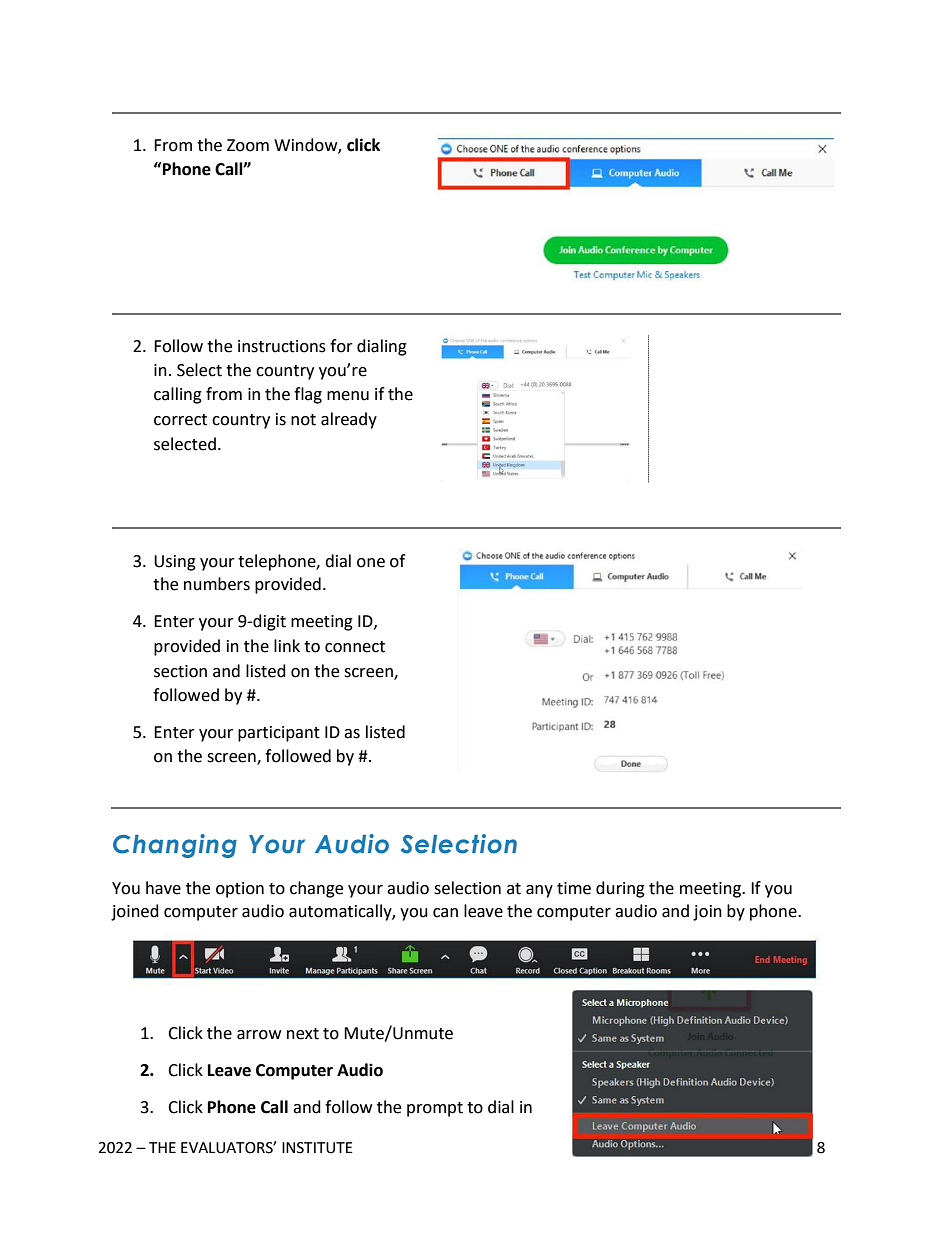  I want to click on Zoom, so click(248, 145).
